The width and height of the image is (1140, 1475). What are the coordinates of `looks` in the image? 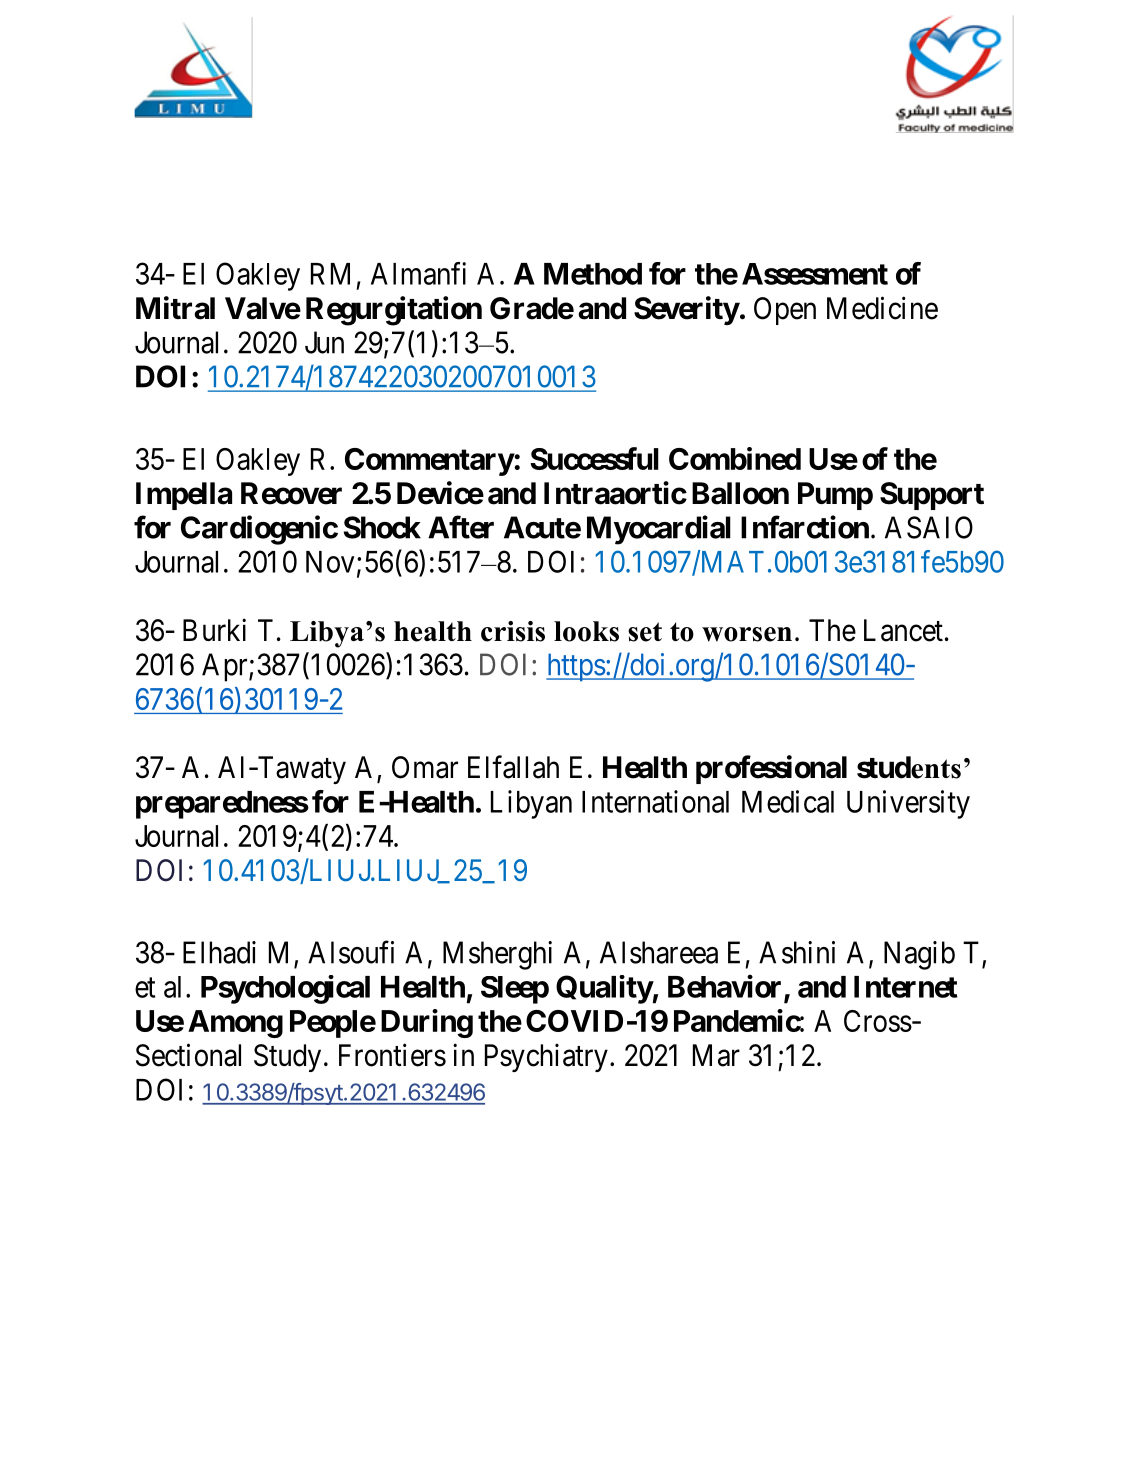 It's located at (586, 631).
